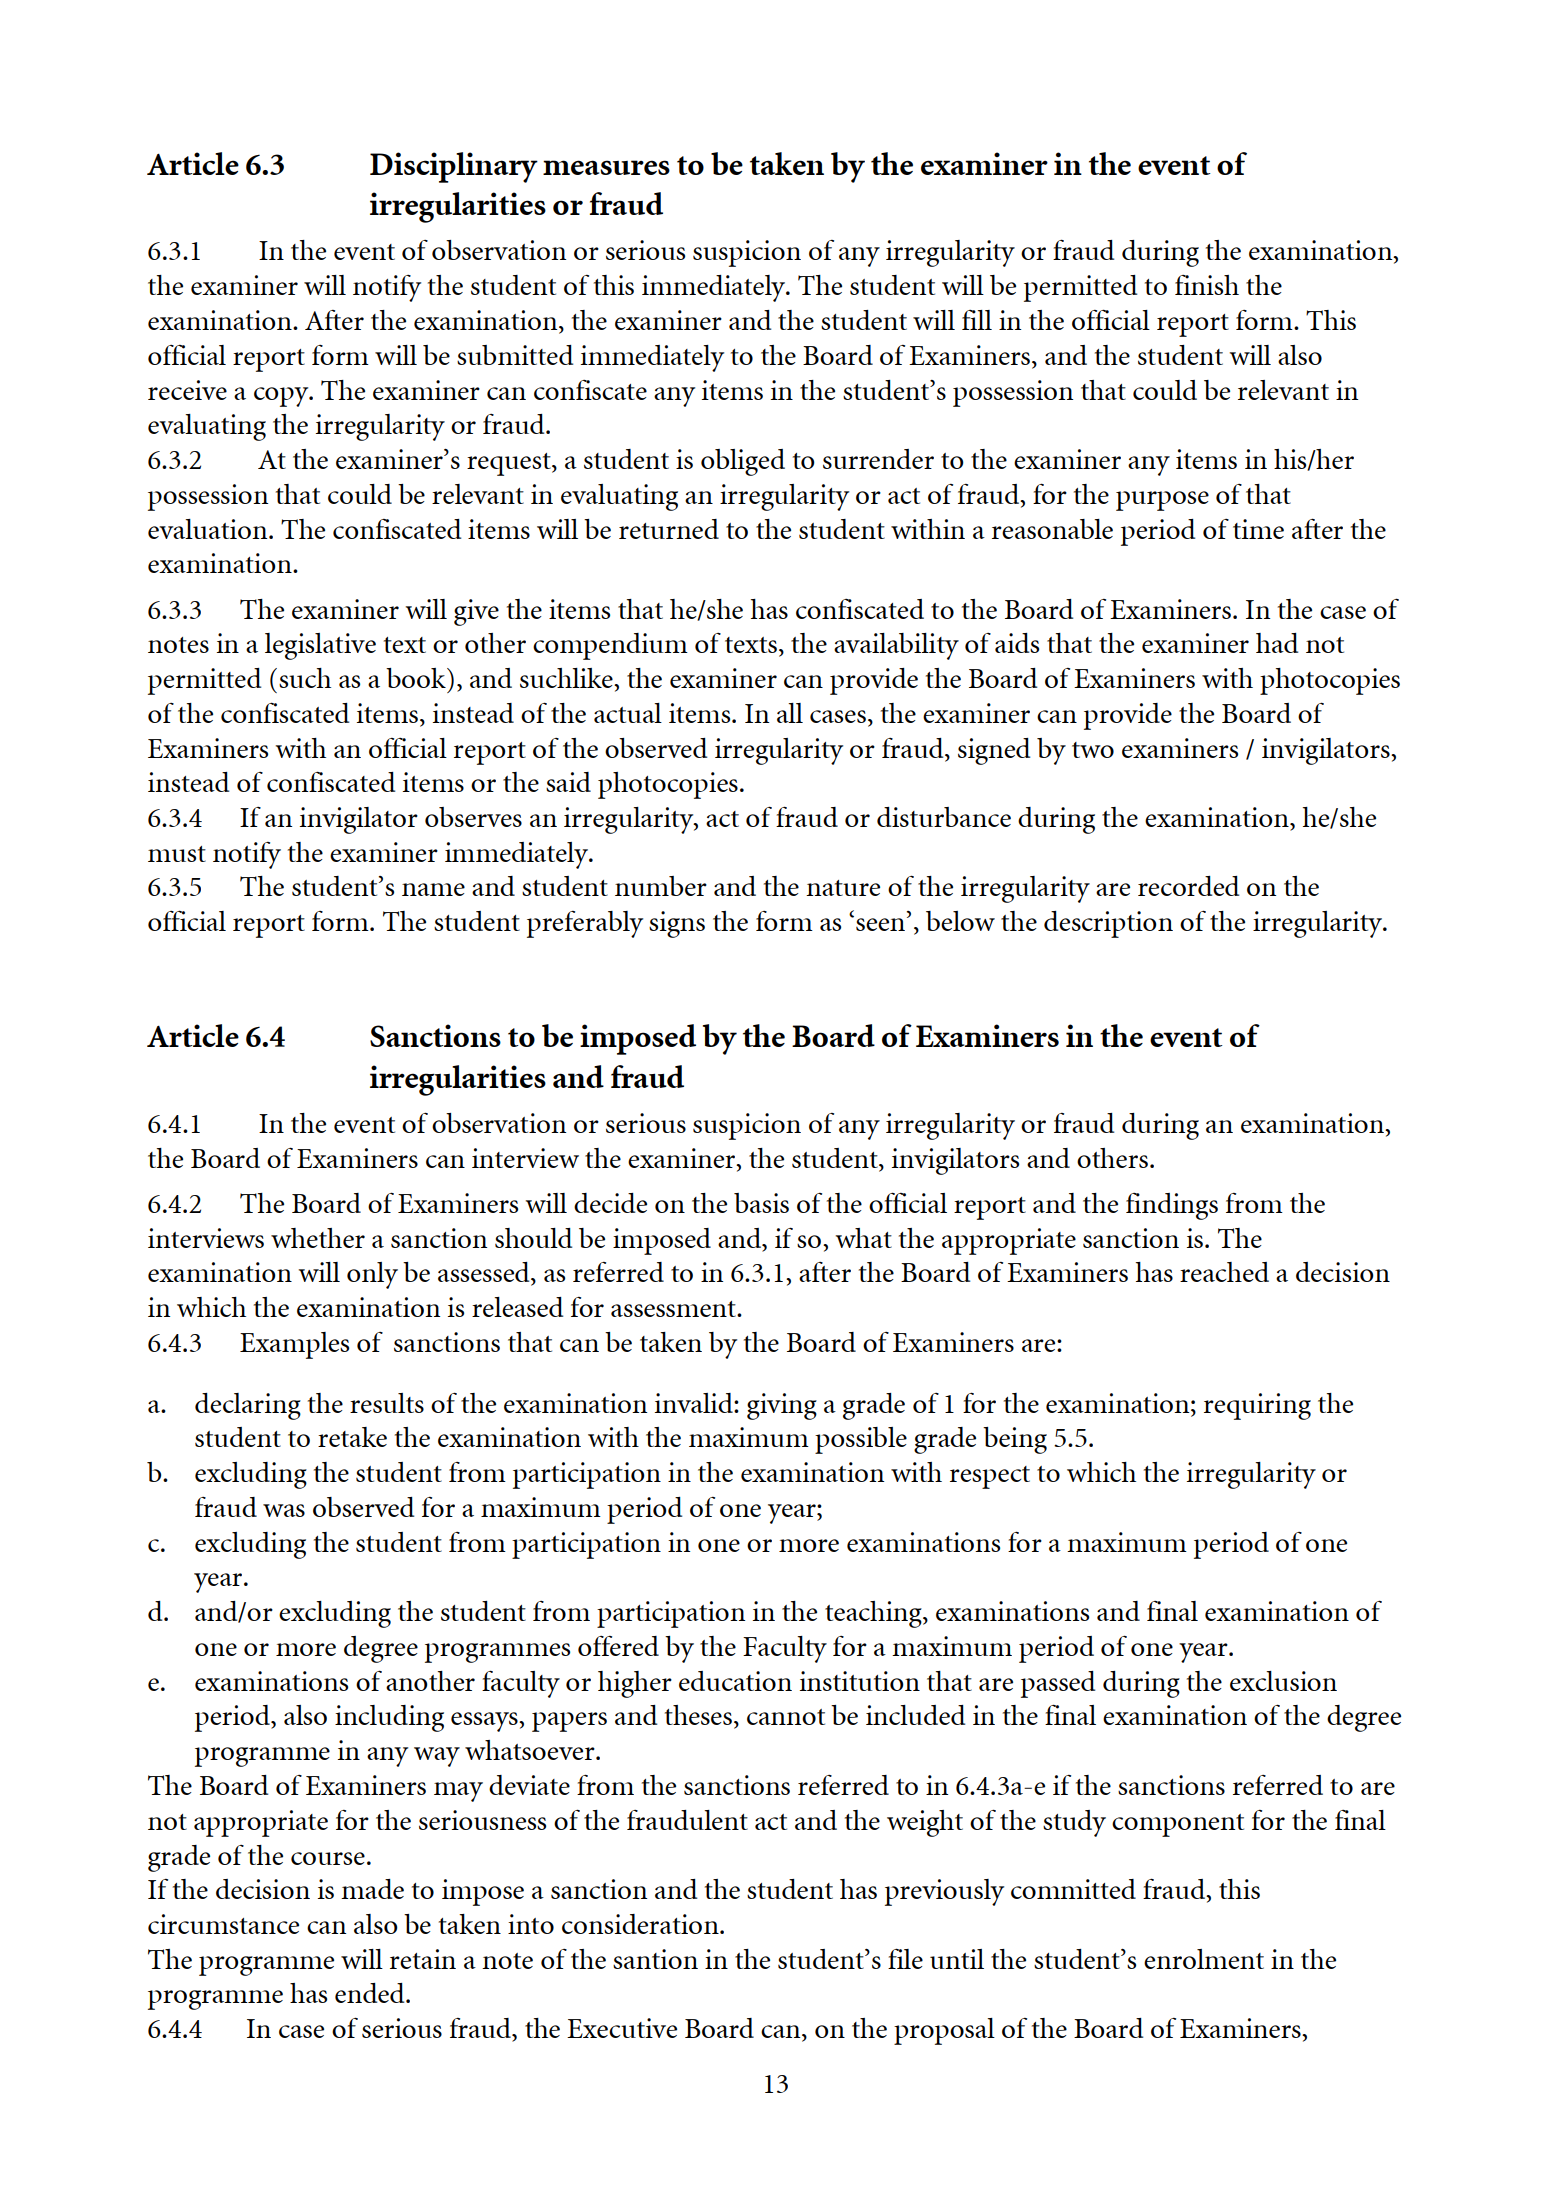  I want to click on giving, so click(782, 1406).
